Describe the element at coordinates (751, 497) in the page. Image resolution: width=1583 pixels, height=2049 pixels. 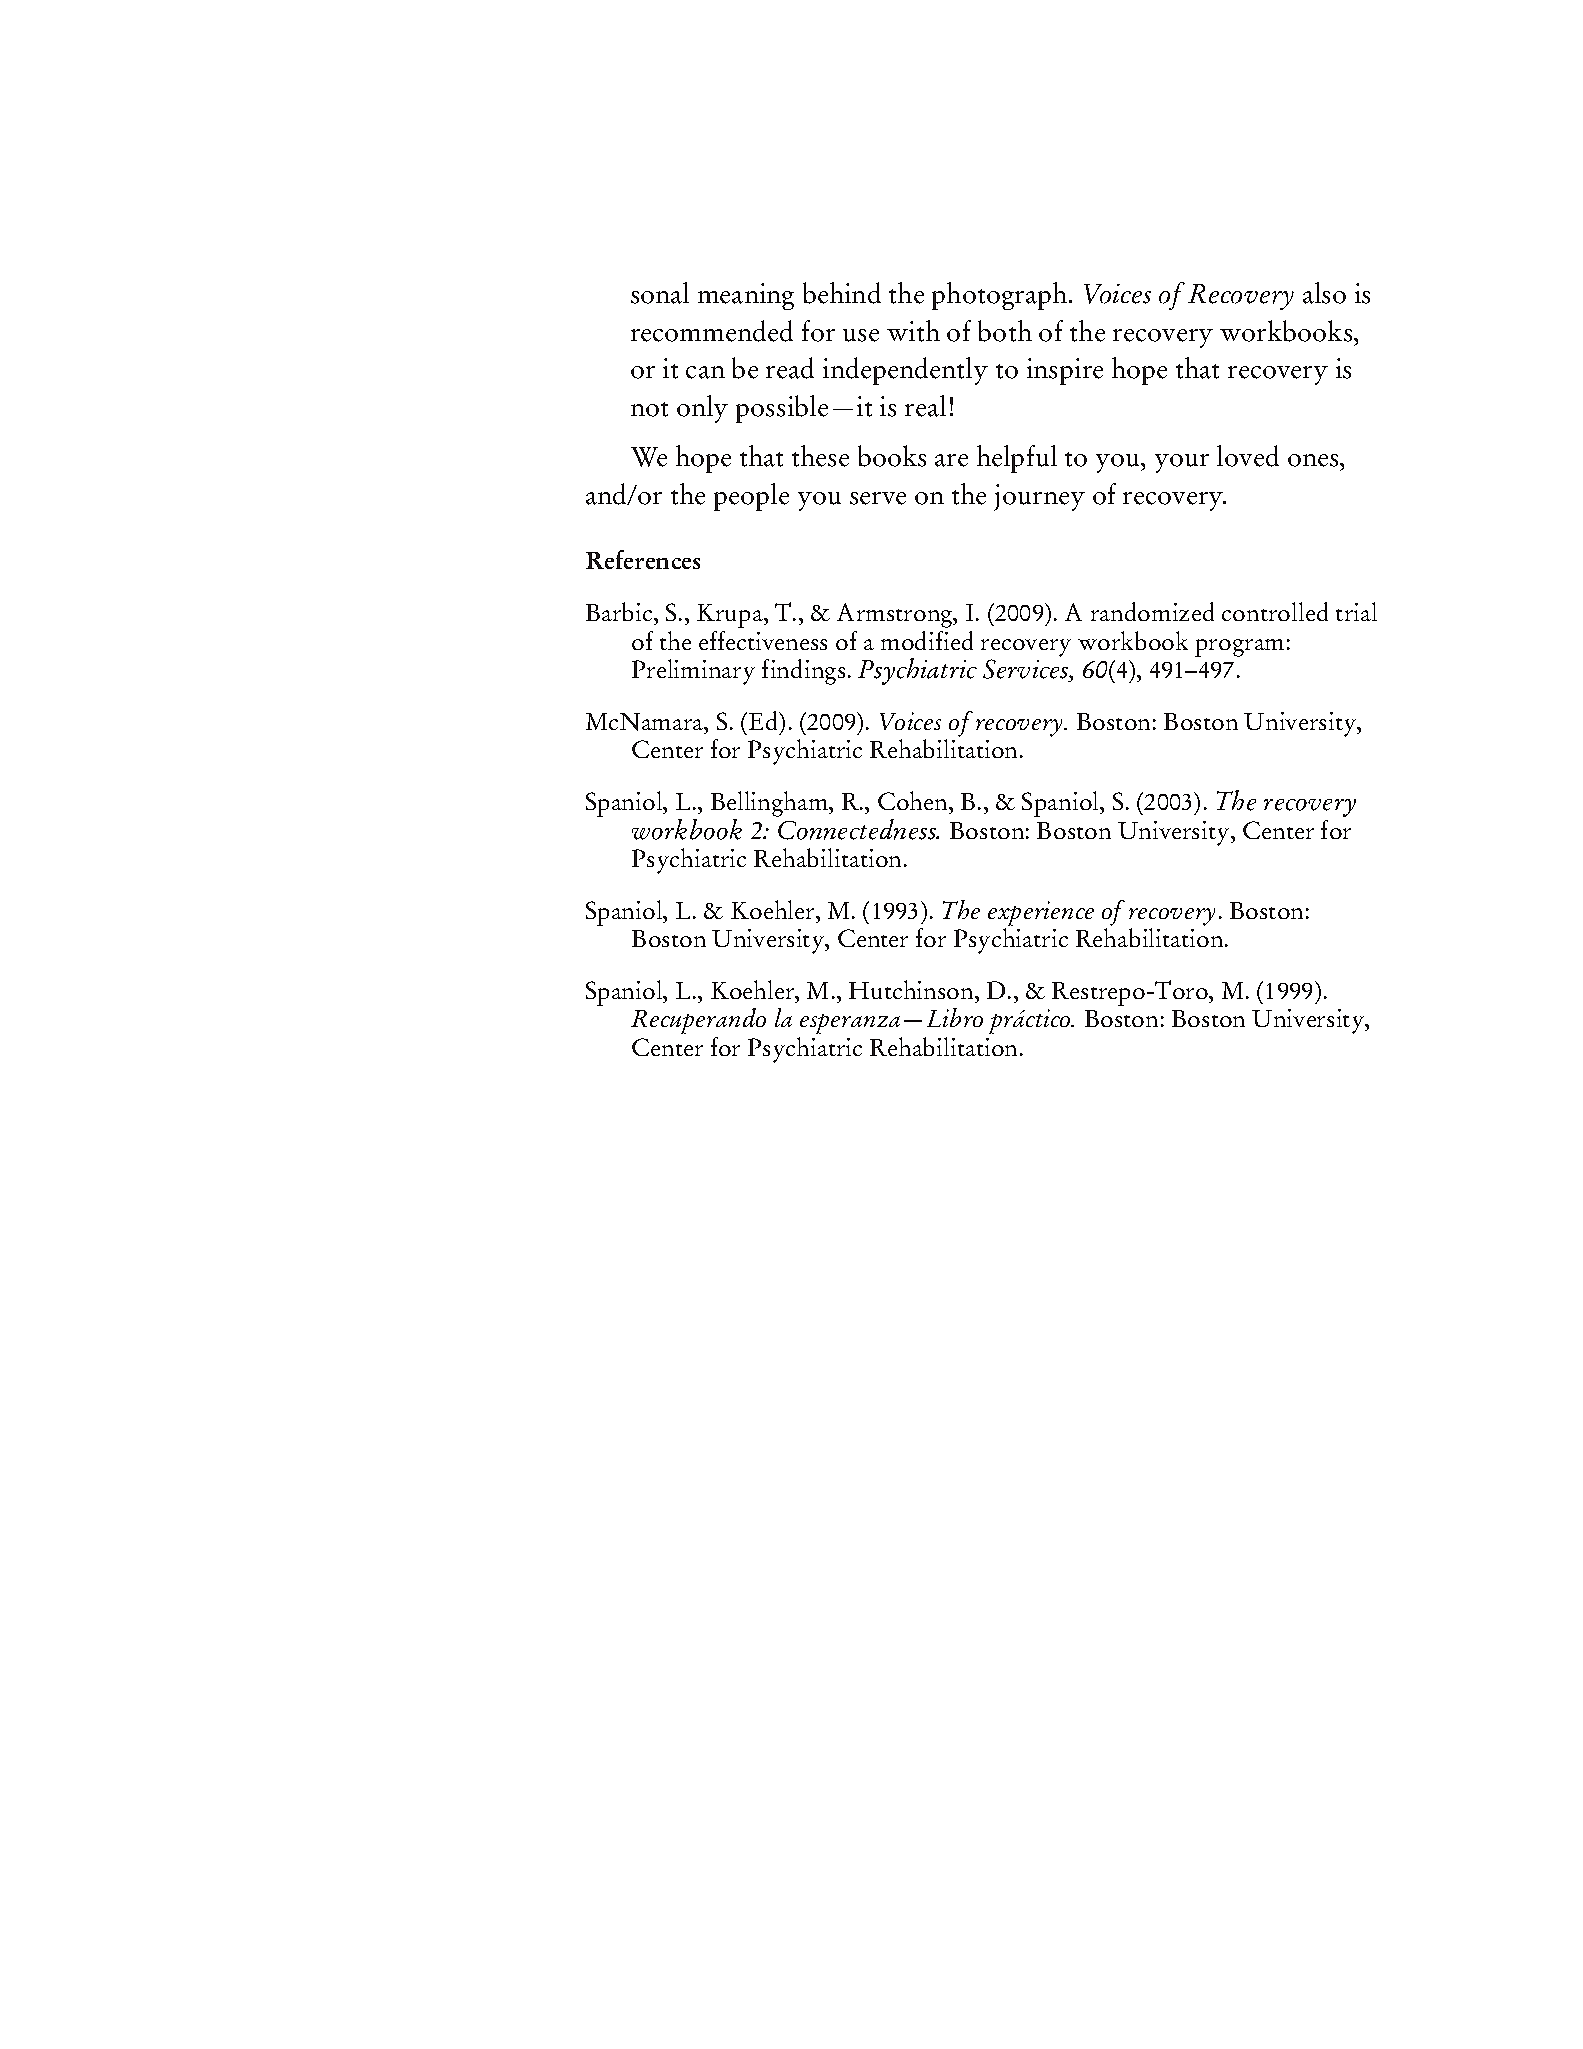
I see `people` at that location.
